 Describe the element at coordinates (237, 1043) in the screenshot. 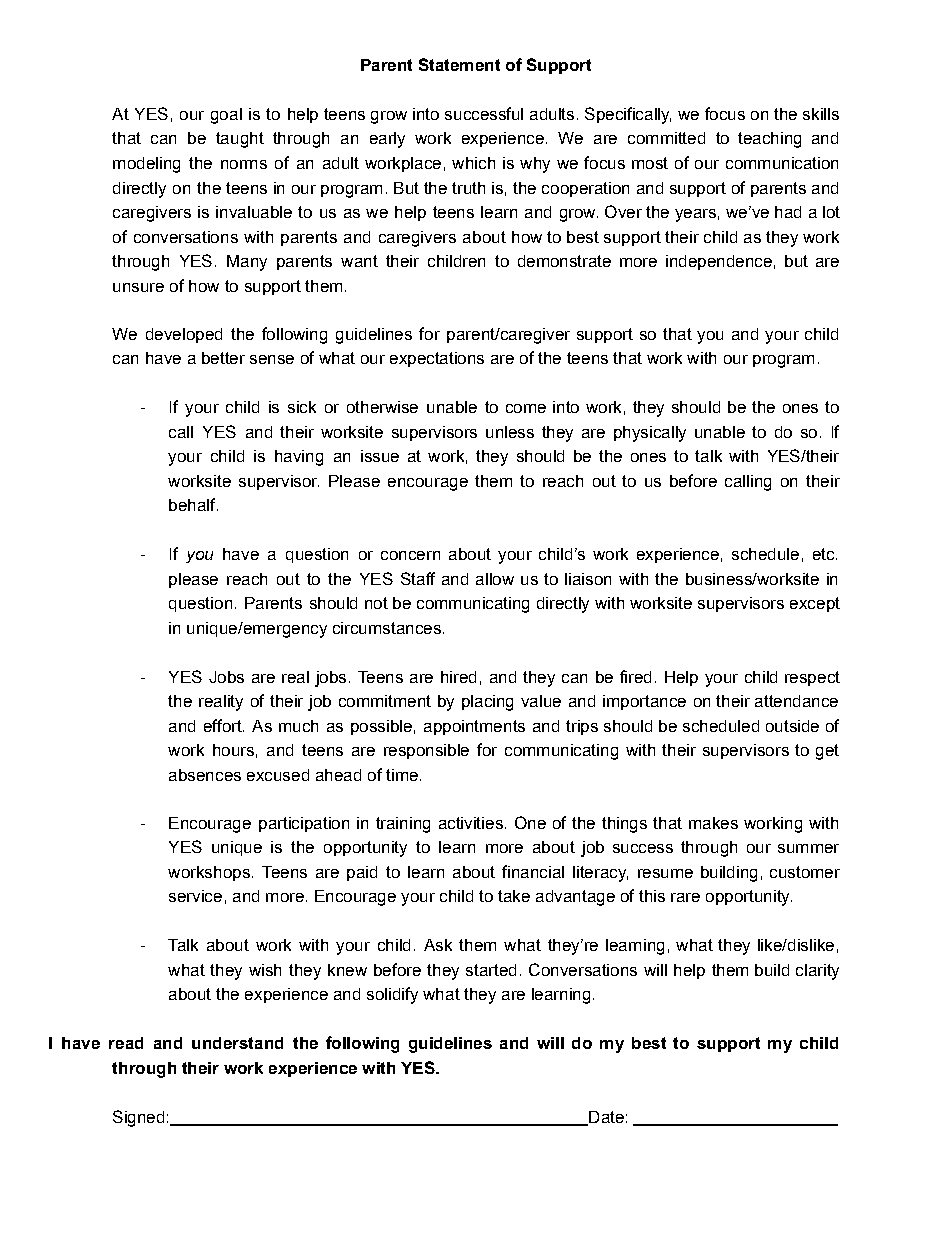

I see `understand` at that location.
